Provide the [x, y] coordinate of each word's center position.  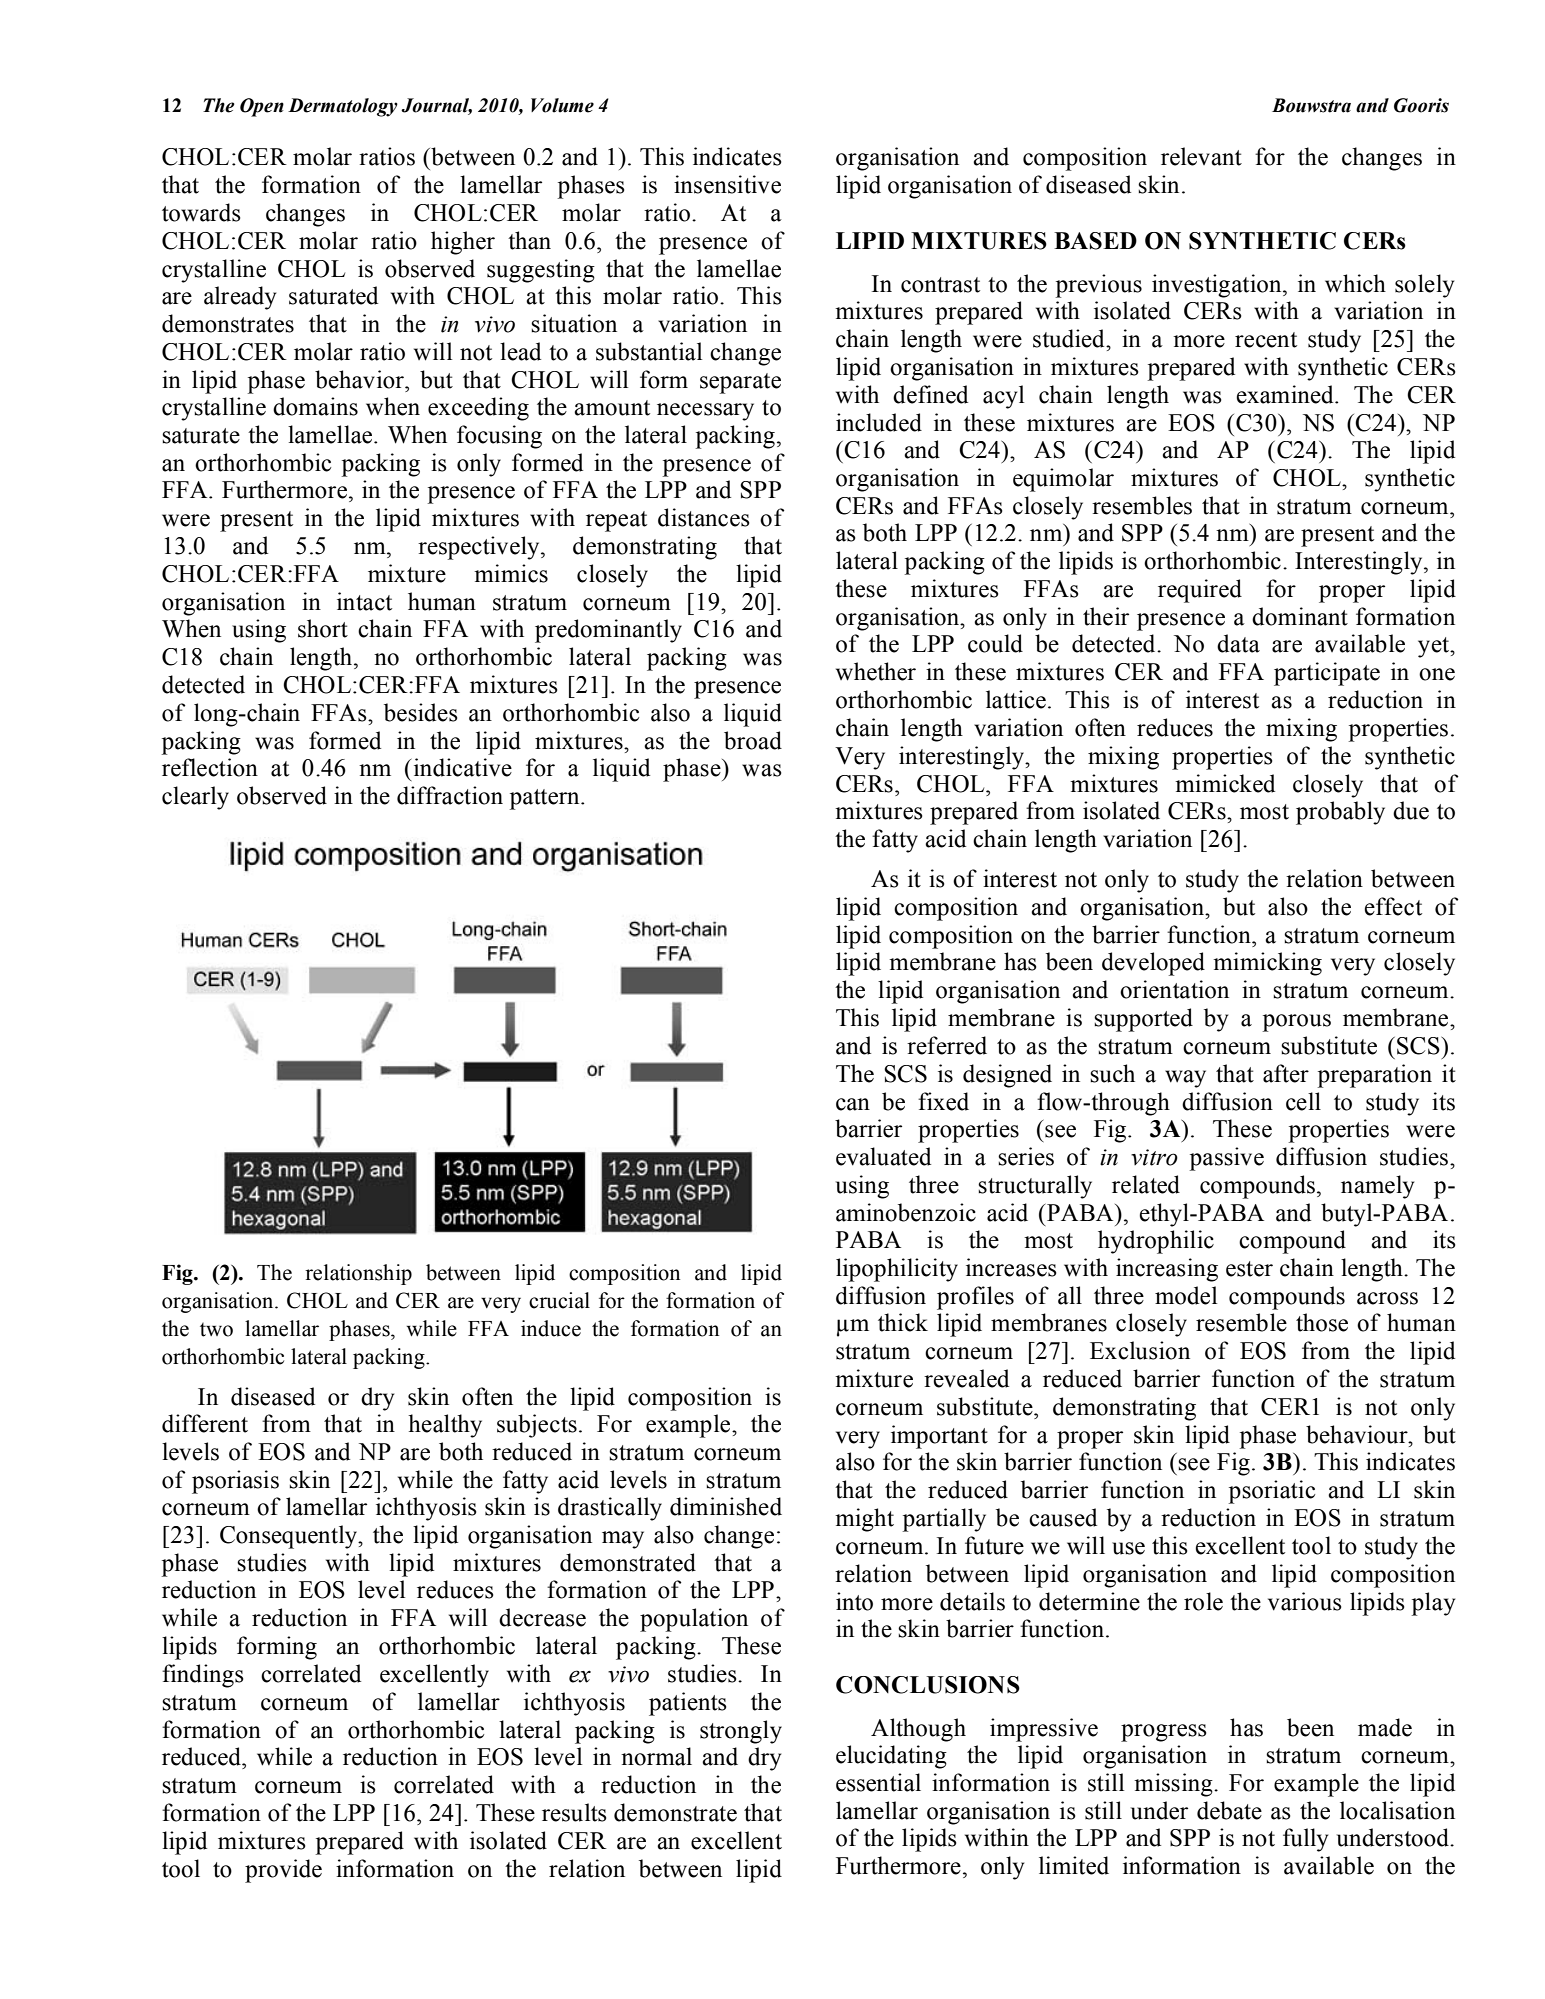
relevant [1201, 156]
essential [878, 1782]
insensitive [727, 184]
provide [283, 1871]
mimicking [1267, 964]
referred [947, 1045]
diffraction [450, 795]
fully [1305, 1840]
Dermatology [343, 107]
